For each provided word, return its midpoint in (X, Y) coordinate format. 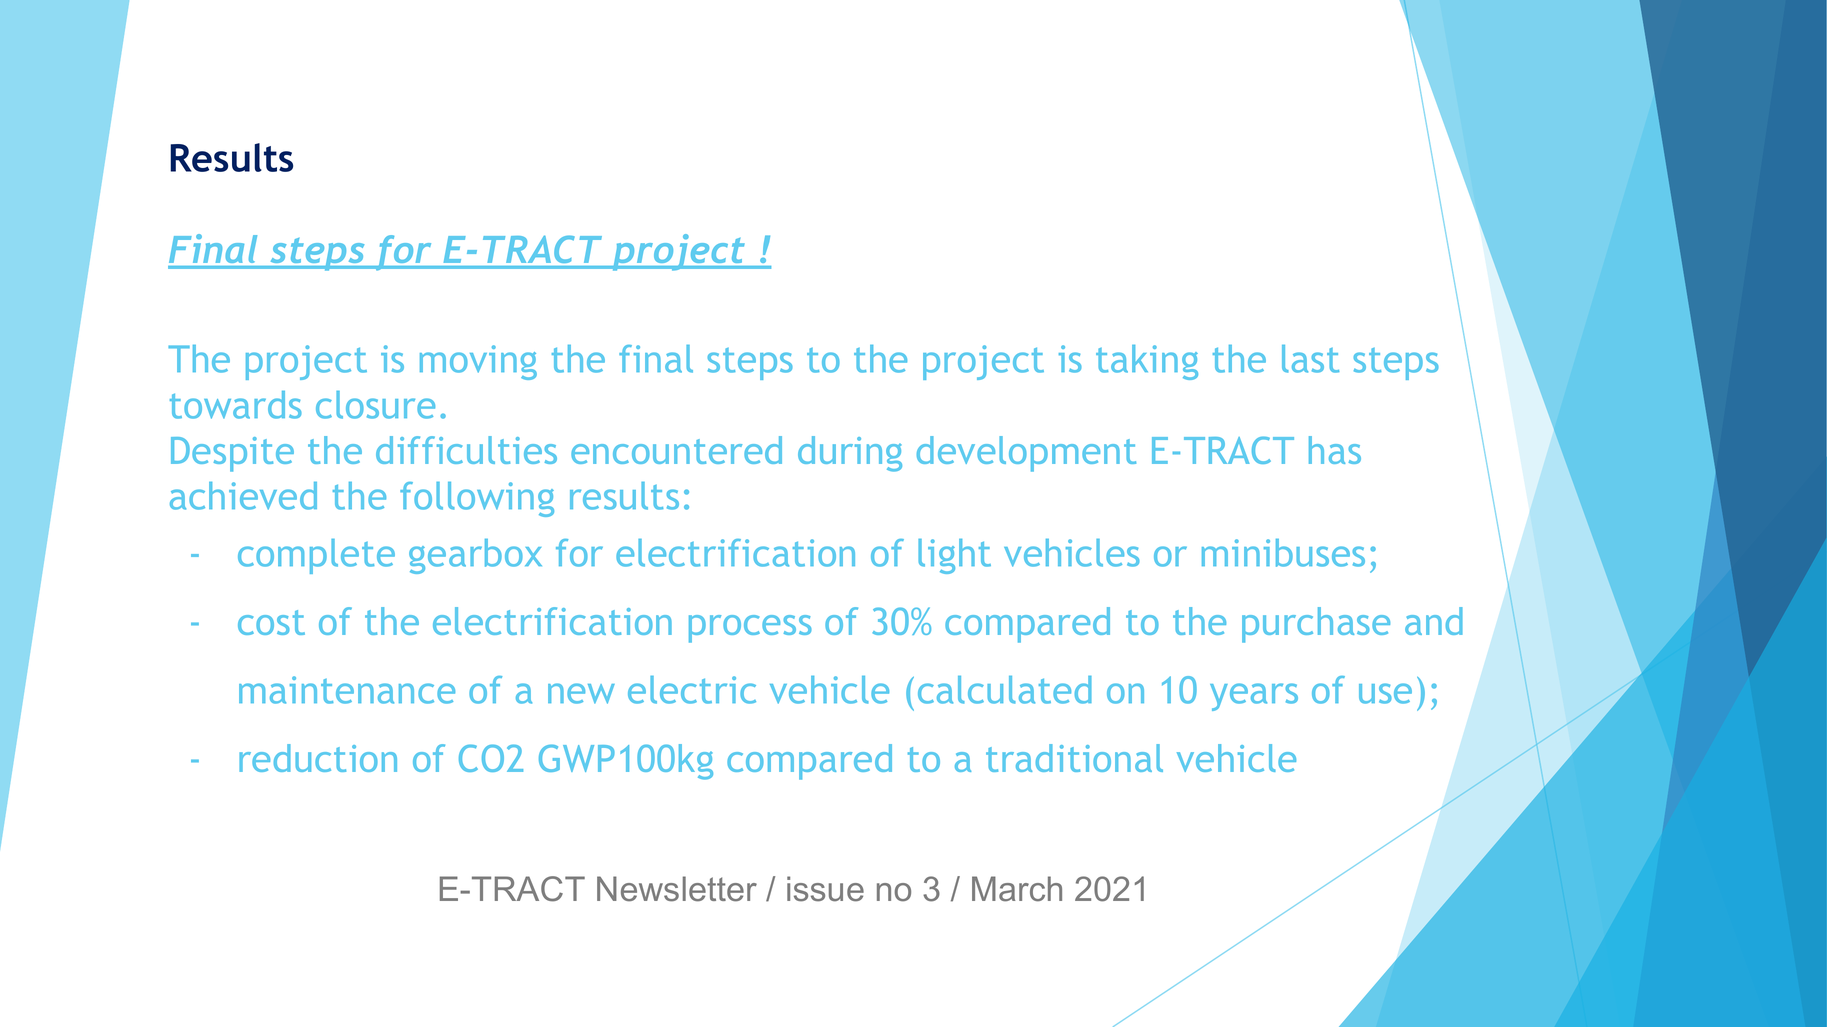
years (1254, 697)
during (850, 454)
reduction (318, 758)
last (1310, 359)
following (477, 499)
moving (478, 362)
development (1026, 454)
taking (1147, 362)
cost (271, 622)
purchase (1316, 625)
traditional (1074, 758)
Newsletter (677, 889)
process (750, 629)
